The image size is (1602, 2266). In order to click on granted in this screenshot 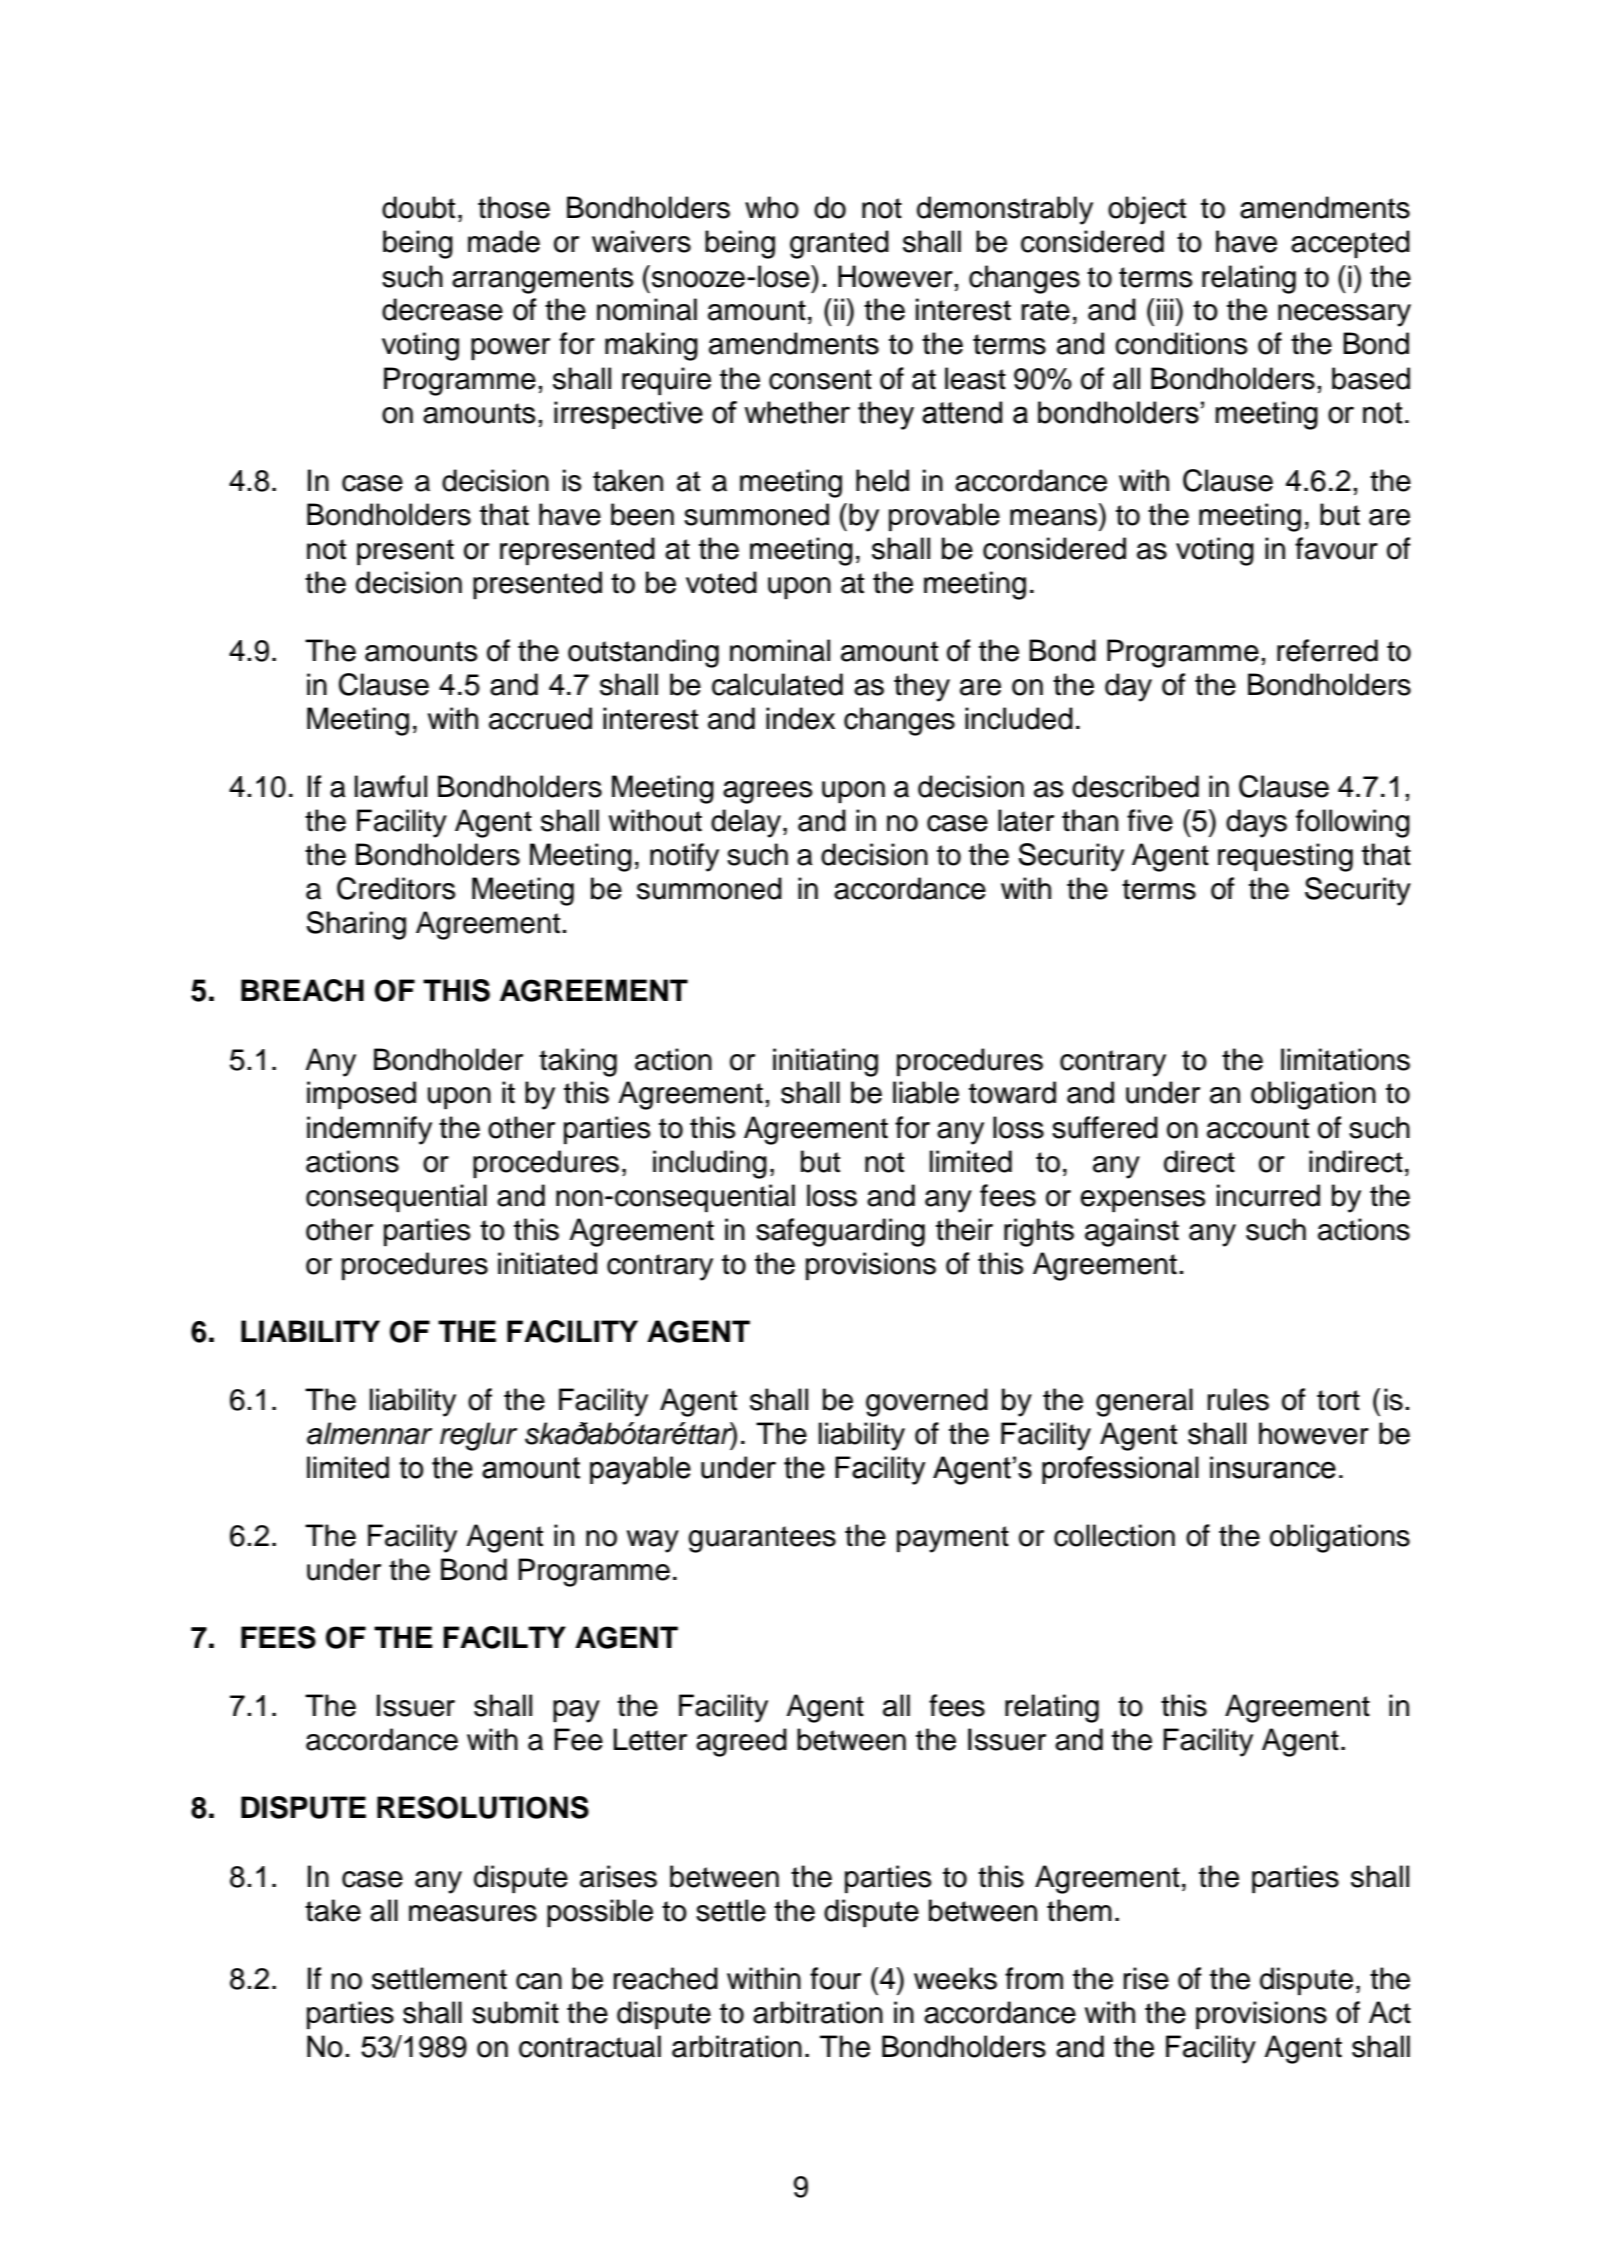, I will do `click(839, 244)`.
